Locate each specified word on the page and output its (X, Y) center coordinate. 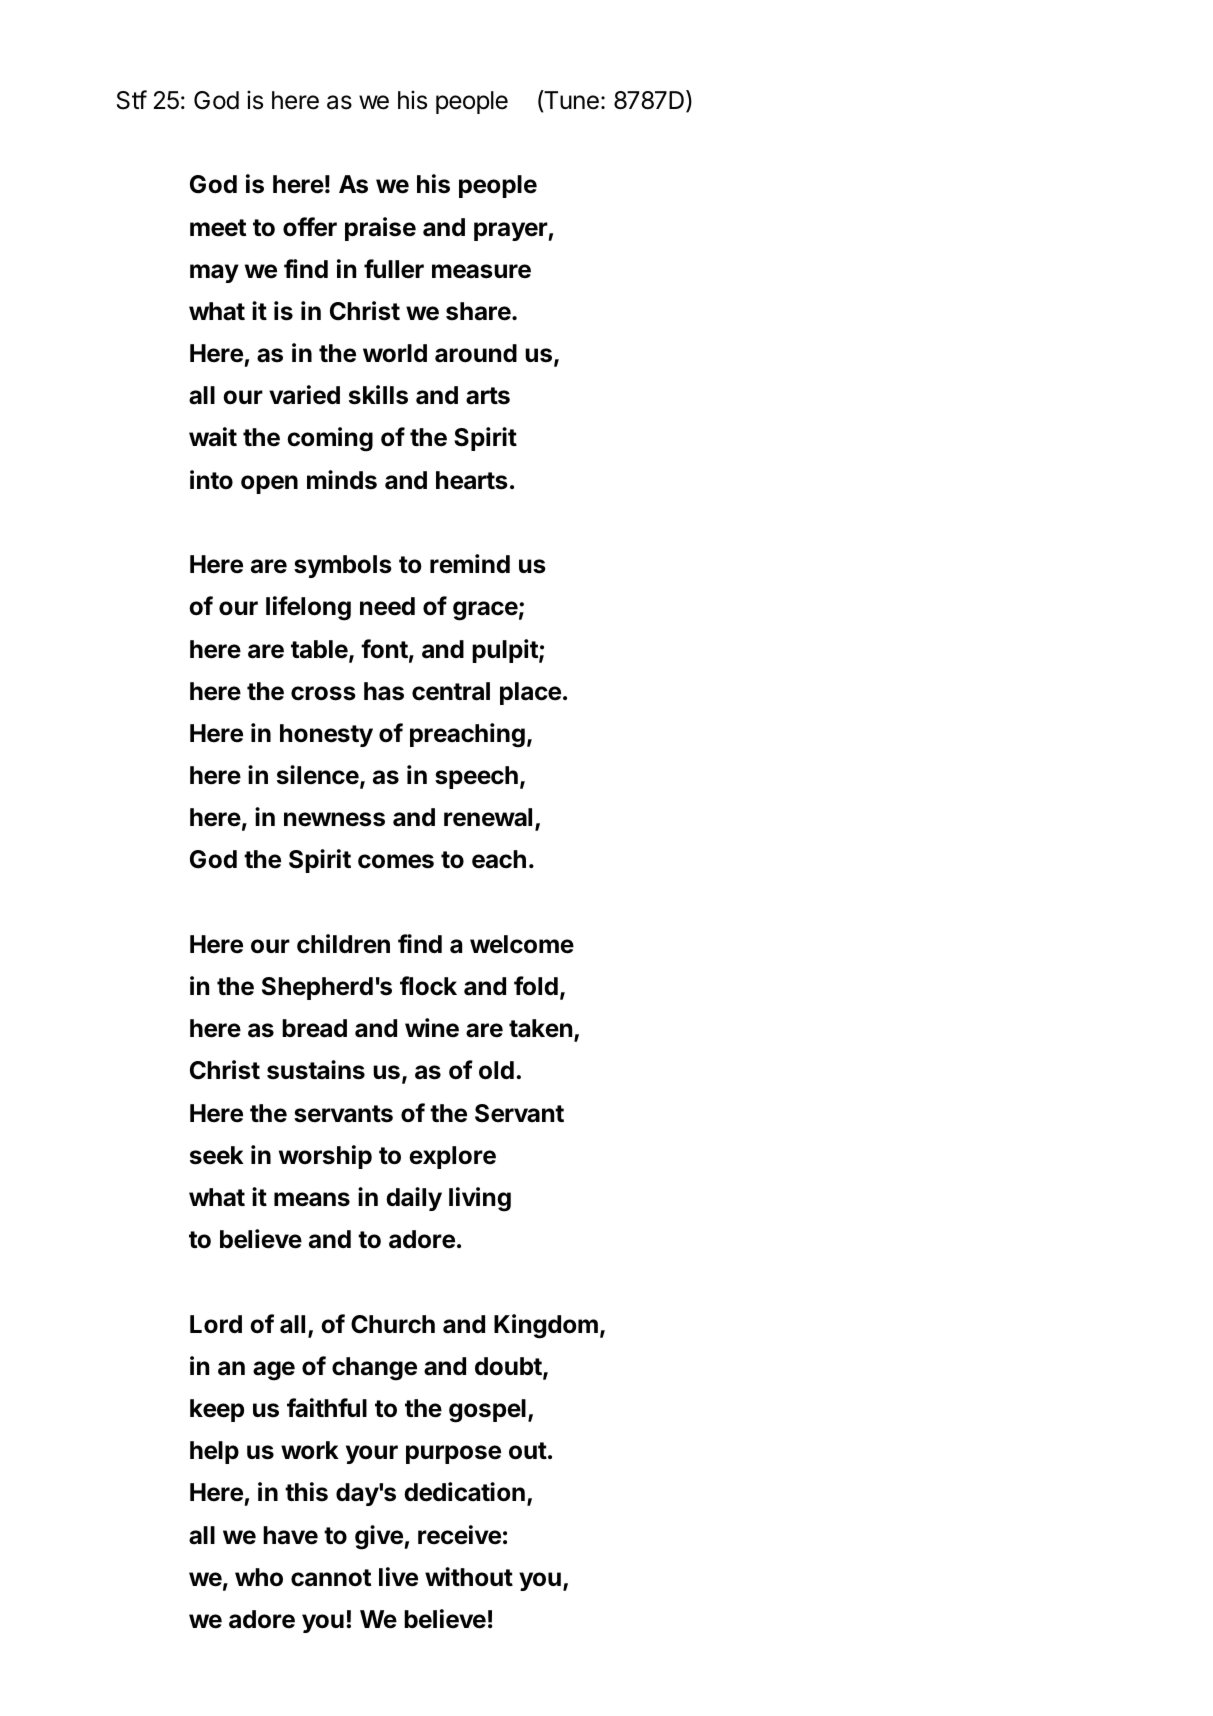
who (259, 1577)
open (269, 484)
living (480, 1199)
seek (217, 1155)
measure (481, 271)
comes (396, 861)
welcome (522, 944)
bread (314, 1028)
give (380, 1537)
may (214, 273)
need (387, 606)
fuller (394, 269)
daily (414, 1199)
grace (485, 611)
